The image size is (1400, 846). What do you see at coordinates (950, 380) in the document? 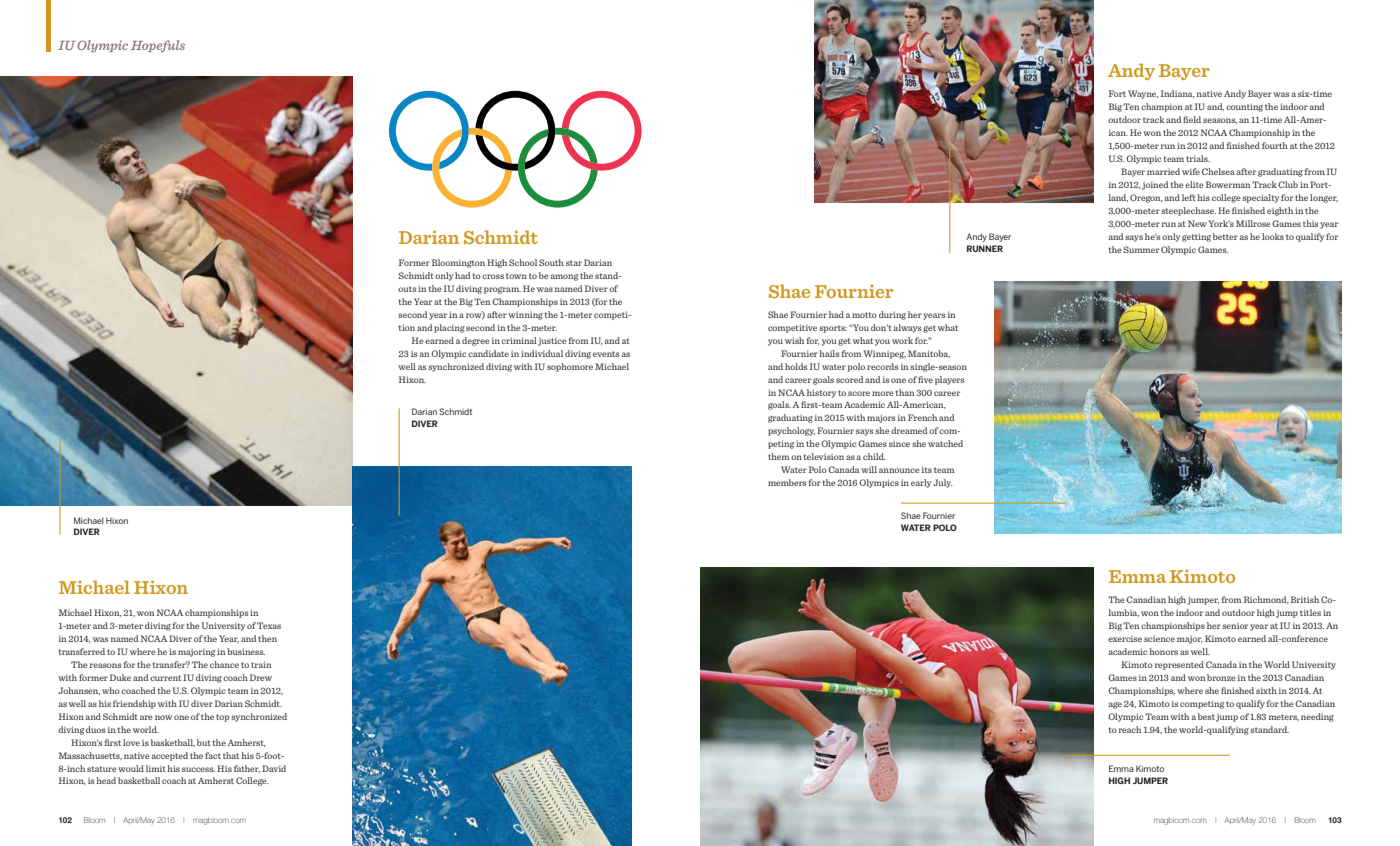
I see `players` at bounding box center [950, 380].
